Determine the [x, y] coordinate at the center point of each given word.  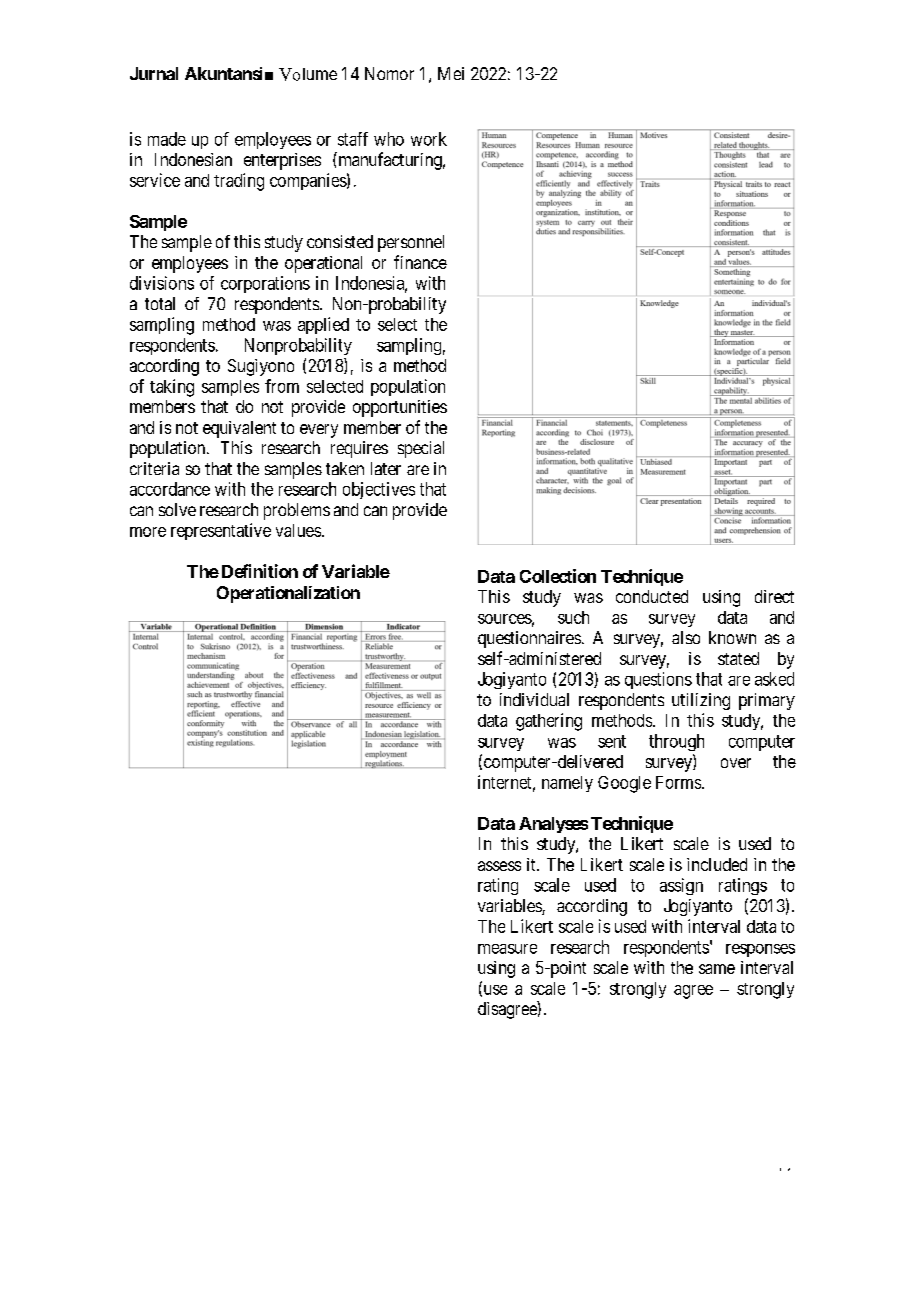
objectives [379, 490]
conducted [652, 596]
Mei [451, 73]
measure [507, 949]
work [429, 139]
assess [499, 866]
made [167, 139]
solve [177, 509]
